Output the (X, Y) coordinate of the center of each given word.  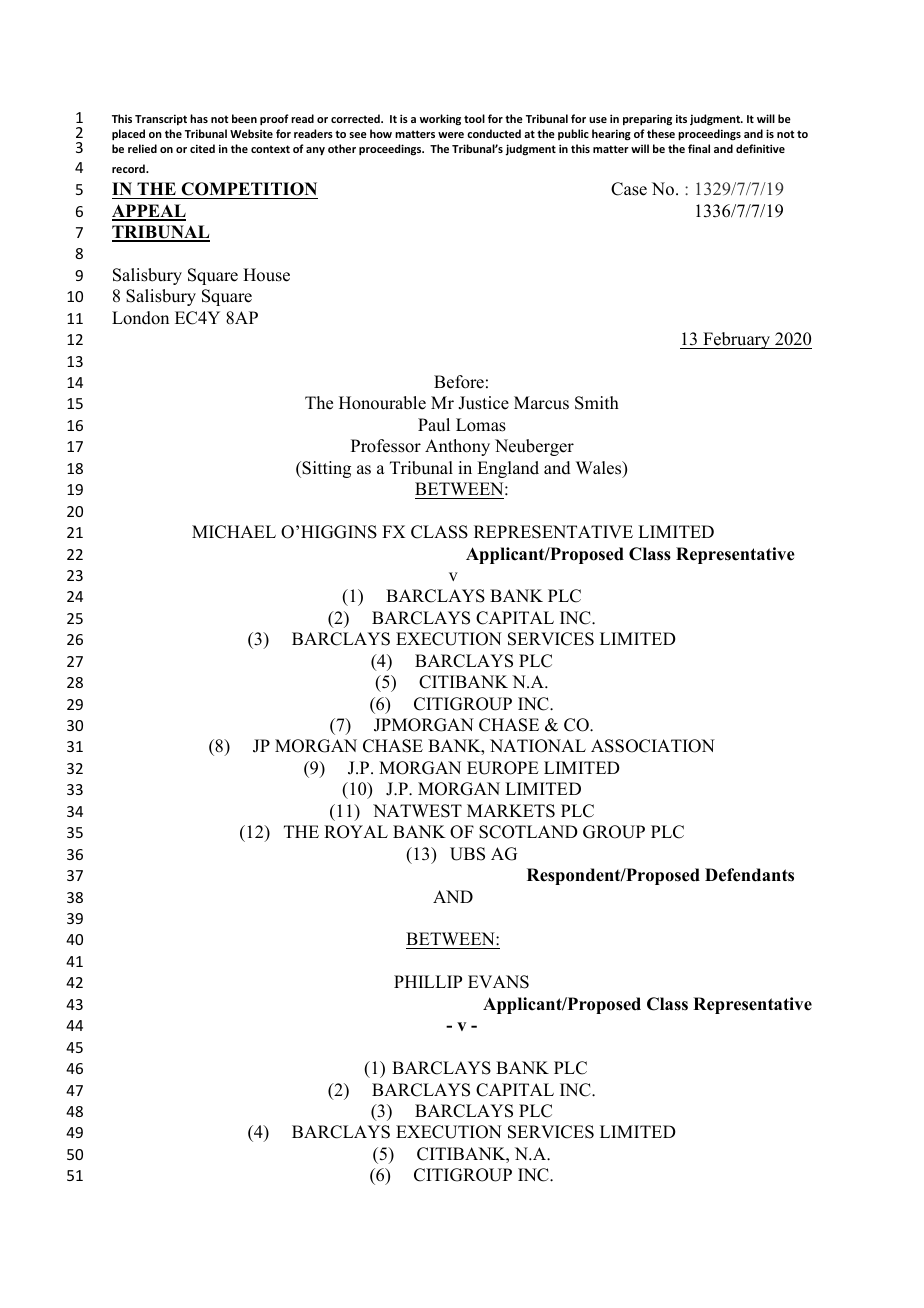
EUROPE (503, 768)
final (699, 148)
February (737, 340)
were (451, 135)
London (140, 318)
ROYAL (356, 832)
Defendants (749, 875)
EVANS (498, 982)
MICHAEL (234, 532)
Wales (600, 469)
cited (202, 148)
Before (459, 382)
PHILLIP (428, 981)
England (508, 469)
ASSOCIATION (653, 746)
